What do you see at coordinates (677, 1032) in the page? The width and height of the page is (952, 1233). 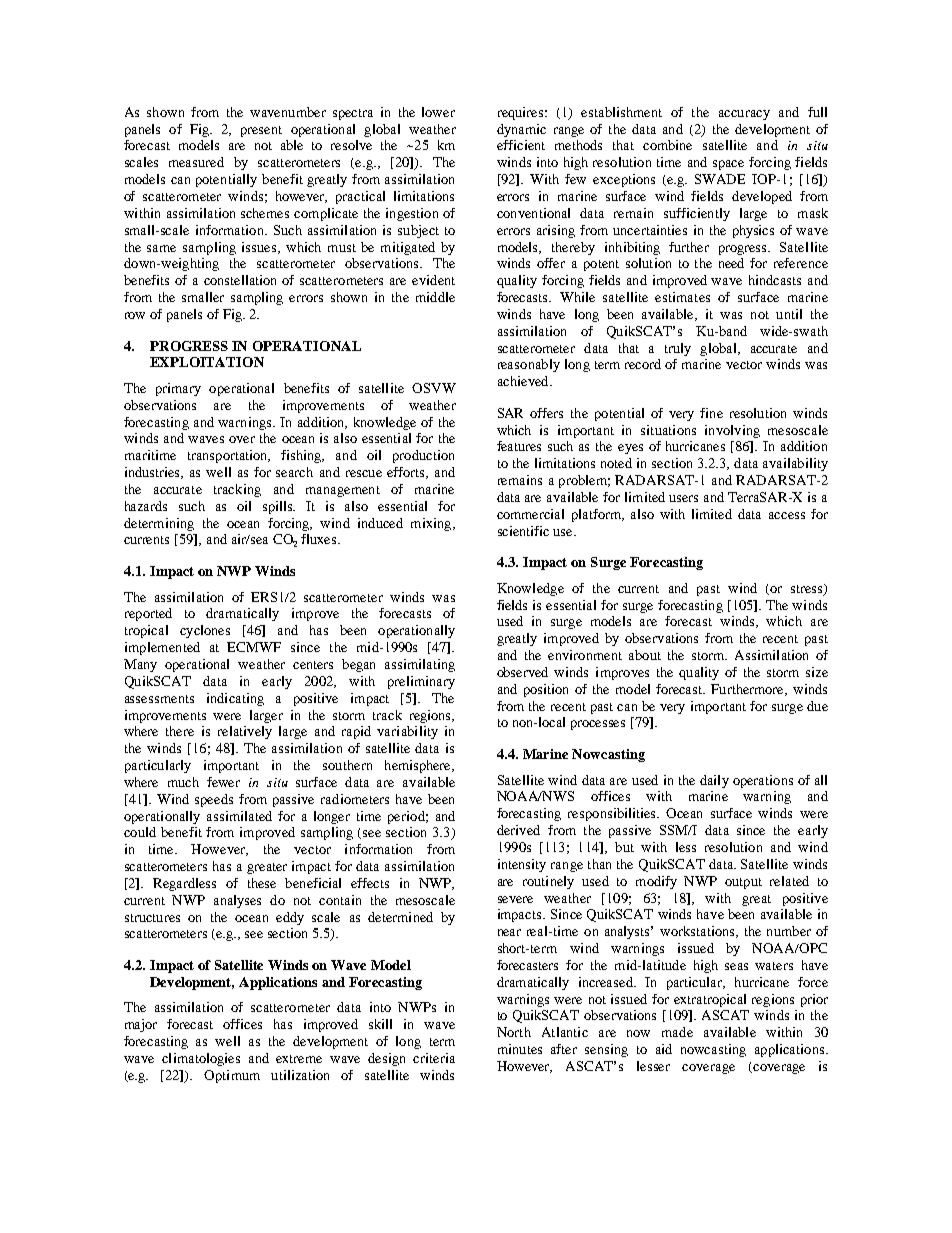 I see `made` at bounding box center [677, 1032].
